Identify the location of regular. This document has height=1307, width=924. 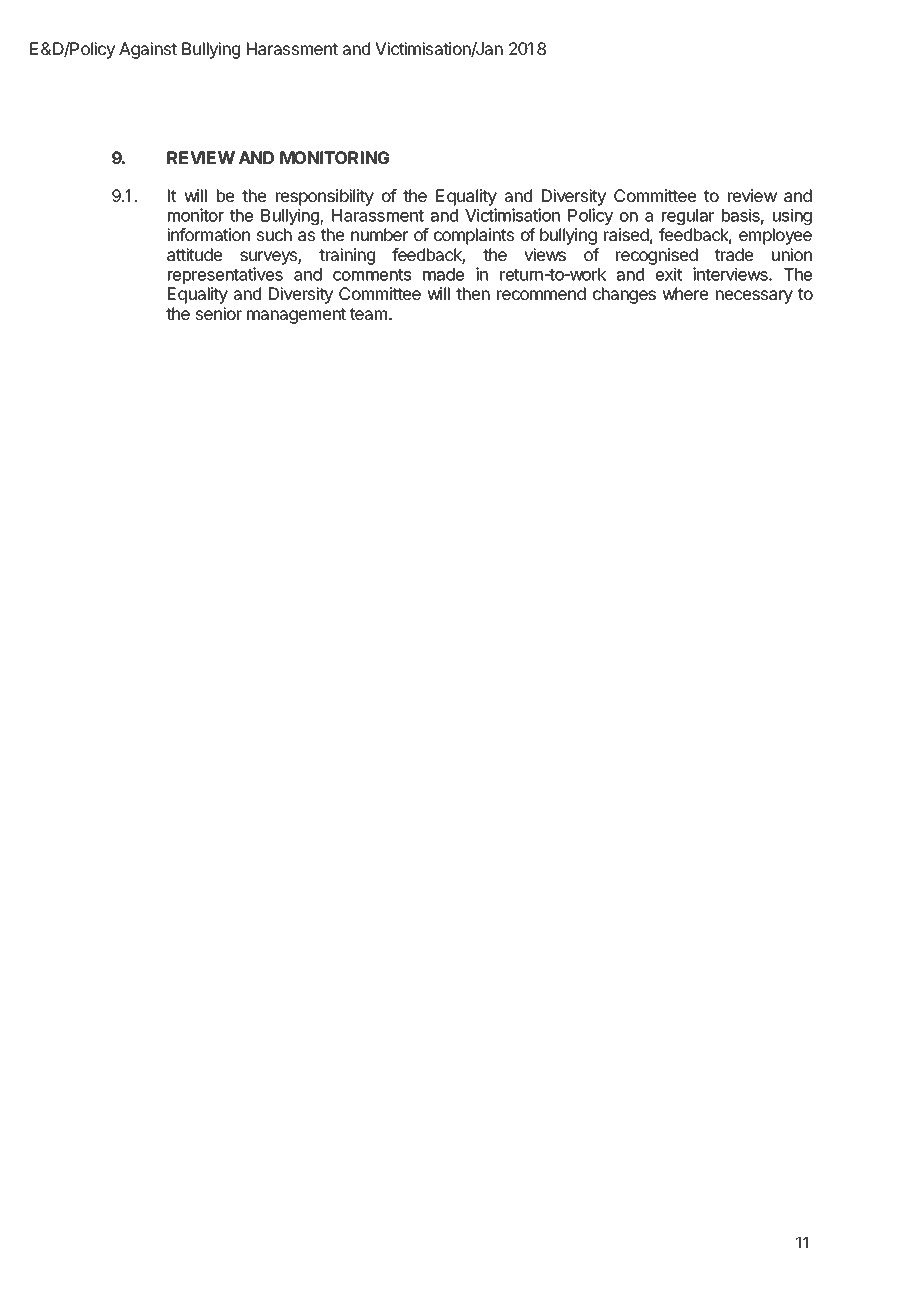
(688, 217).
